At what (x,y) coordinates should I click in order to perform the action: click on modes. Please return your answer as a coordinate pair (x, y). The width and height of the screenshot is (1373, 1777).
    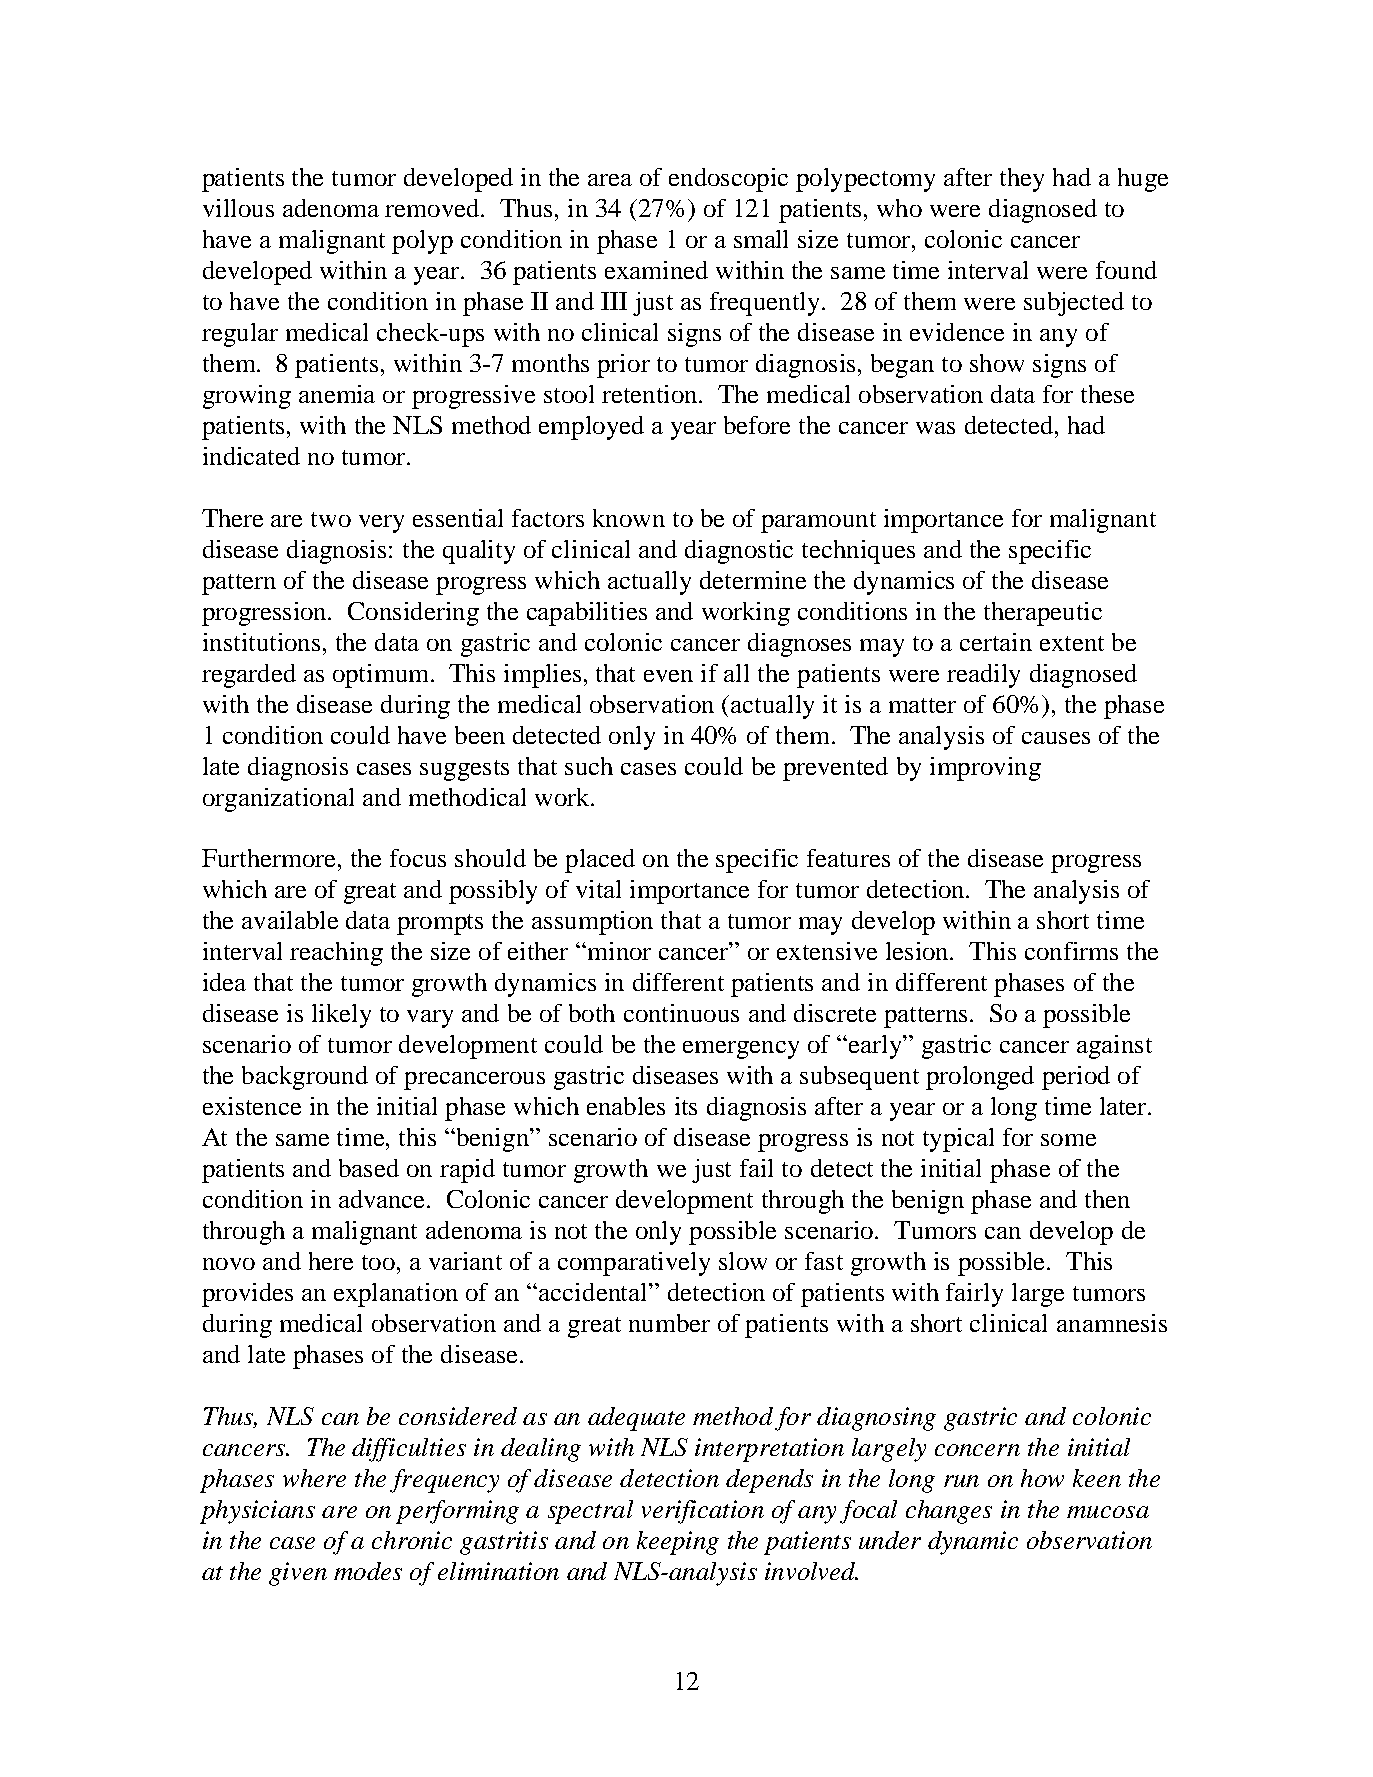
    Looking at the image, I should click on (368, 1571).
